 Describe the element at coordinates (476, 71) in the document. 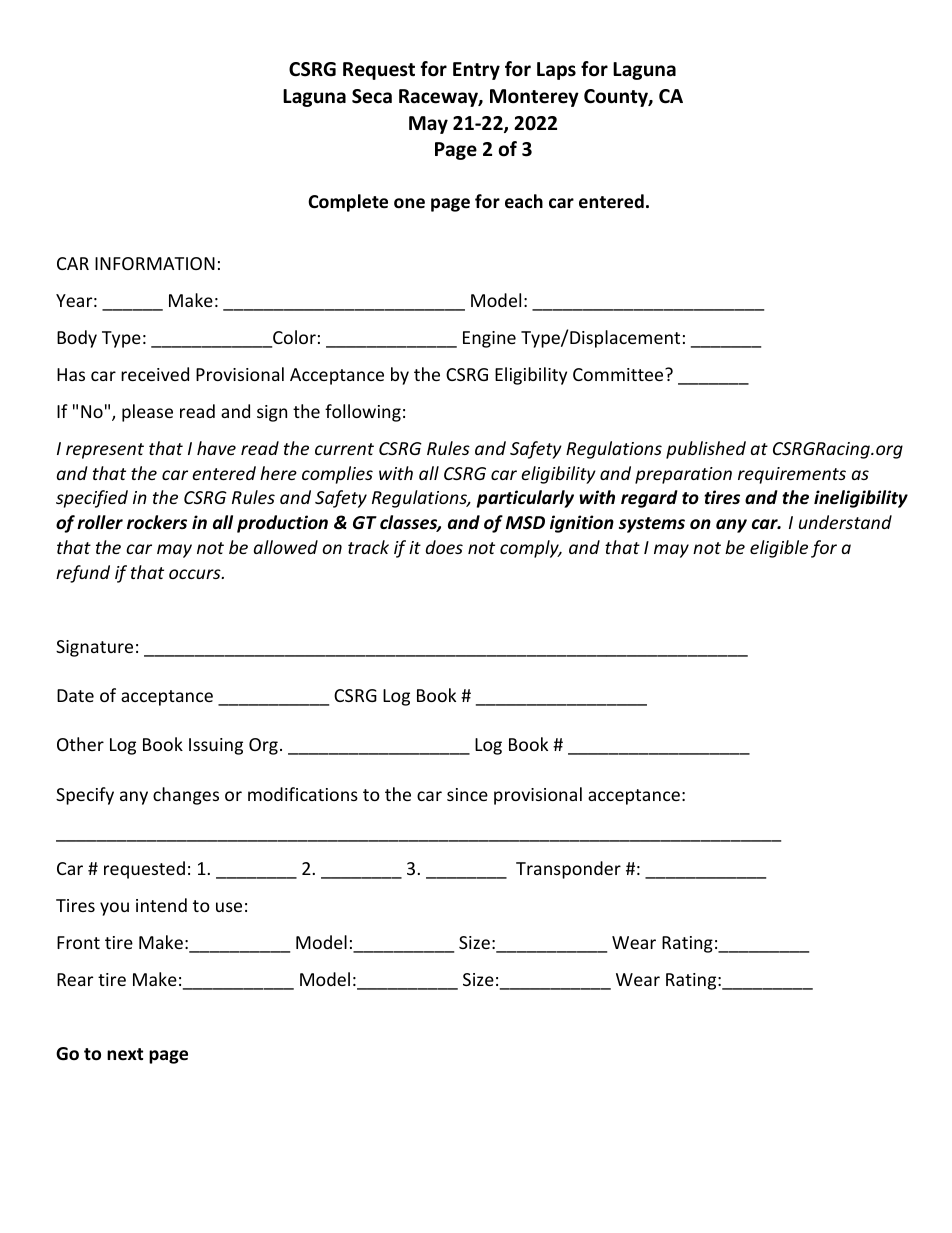

I see `Entry` at that location.
